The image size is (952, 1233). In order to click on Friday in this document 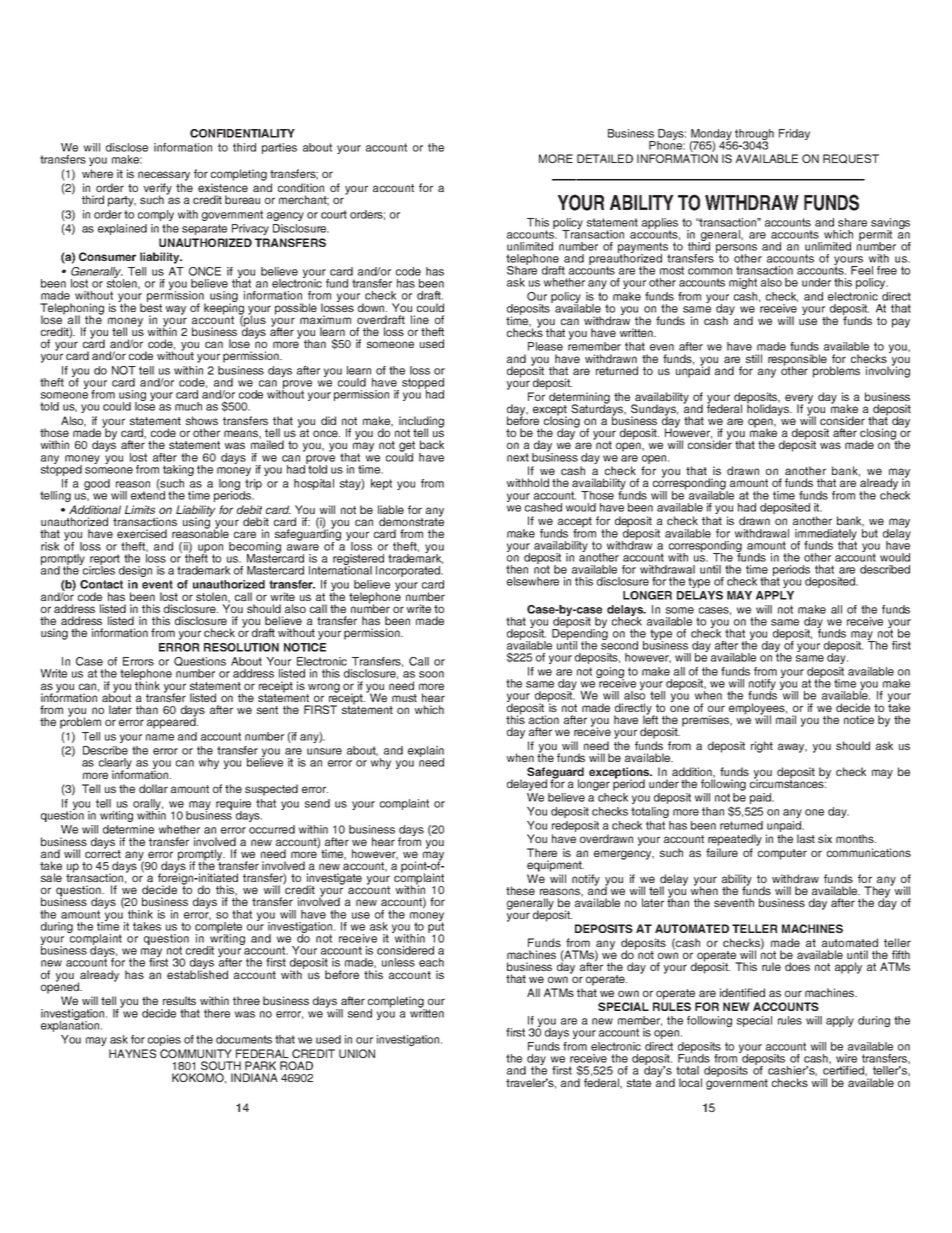, I will do `click(794, 134)`.
